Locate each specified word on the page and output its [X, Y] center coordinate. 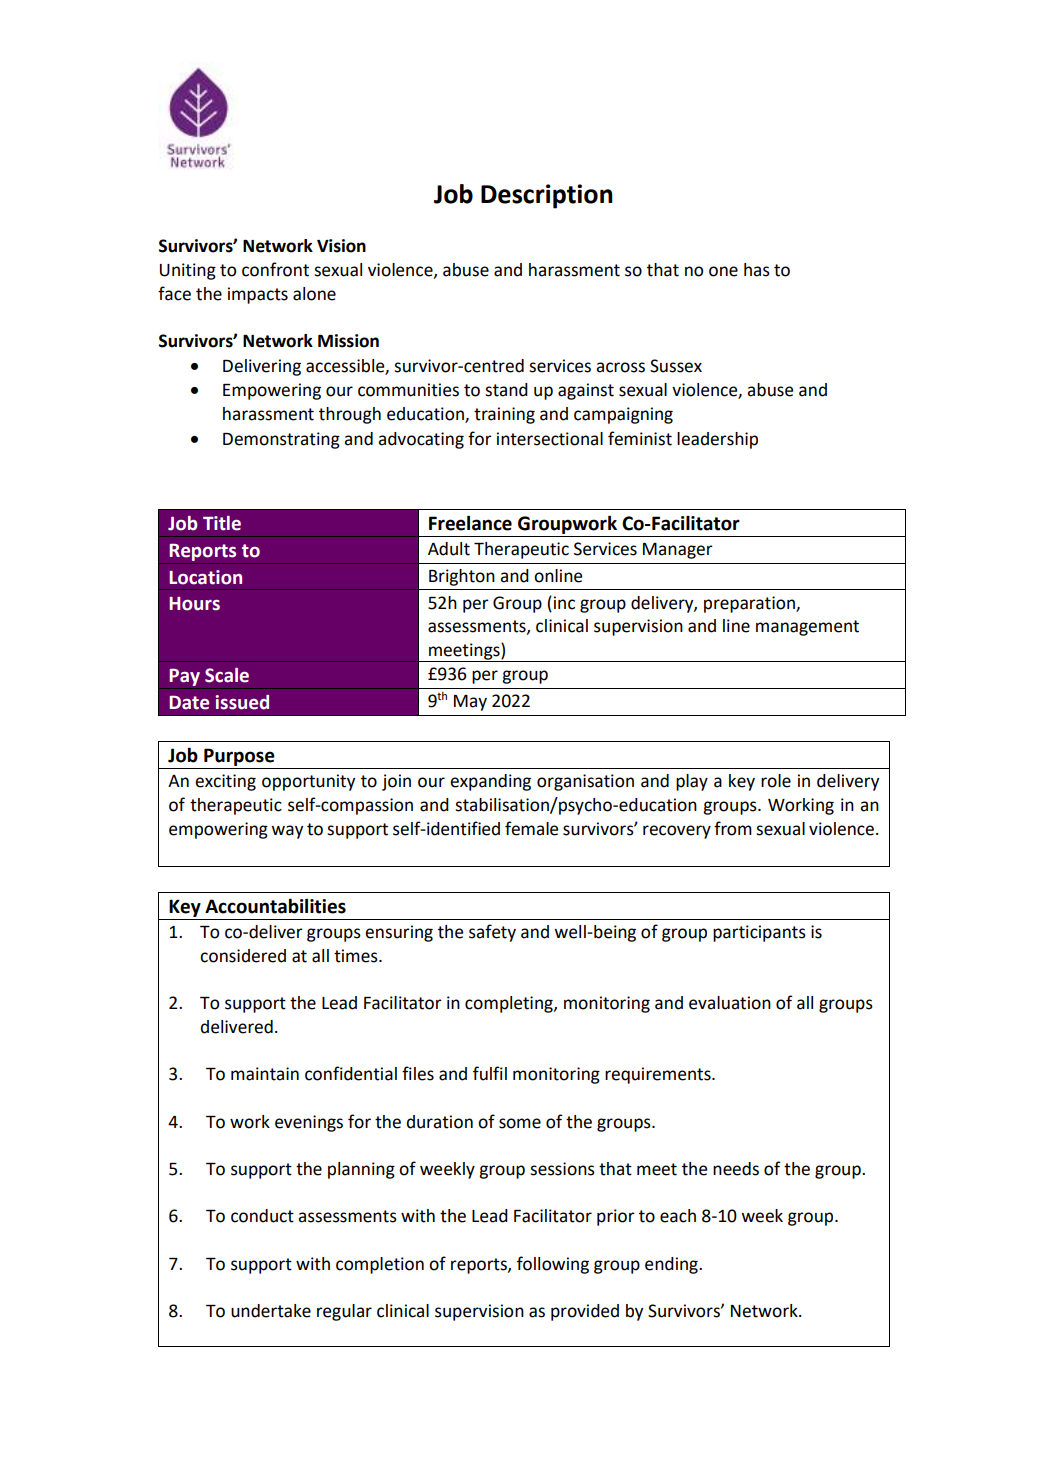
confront [275, 269]
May [470, 703]
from [733, 828]
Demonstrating [281, 440]
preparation [750, 604]
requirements [659, 1075]
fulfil [490, 1073]
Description [547, 196]
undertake [271, 1311]
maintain [265, 1074]
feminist [640, 438]
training [504, 415]
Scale [227, 675]
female [531, 828]
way [287, 832]
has [757, 270]
